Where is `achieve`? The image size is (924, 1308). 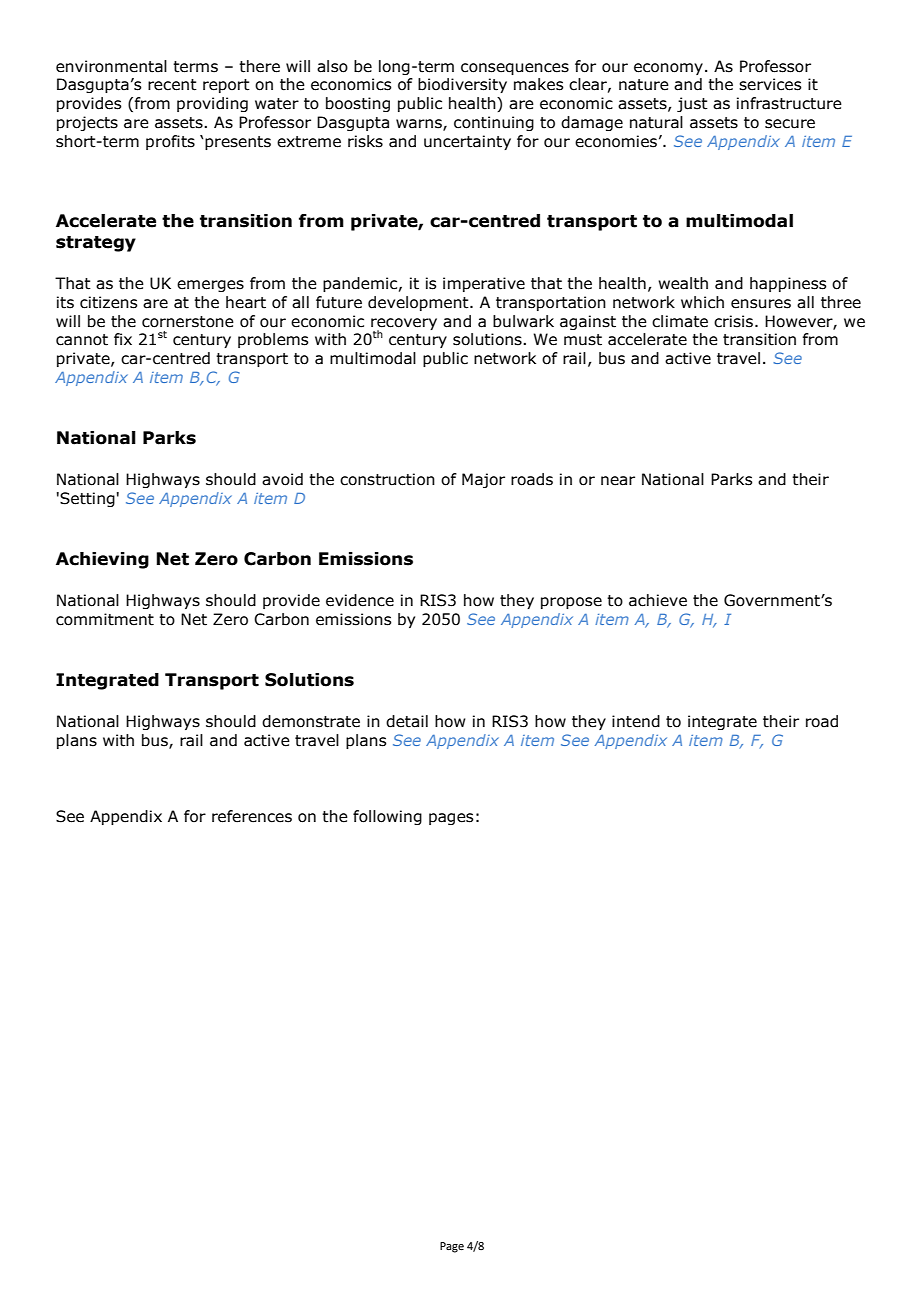
achieve is located at coordinates (658, 600).
